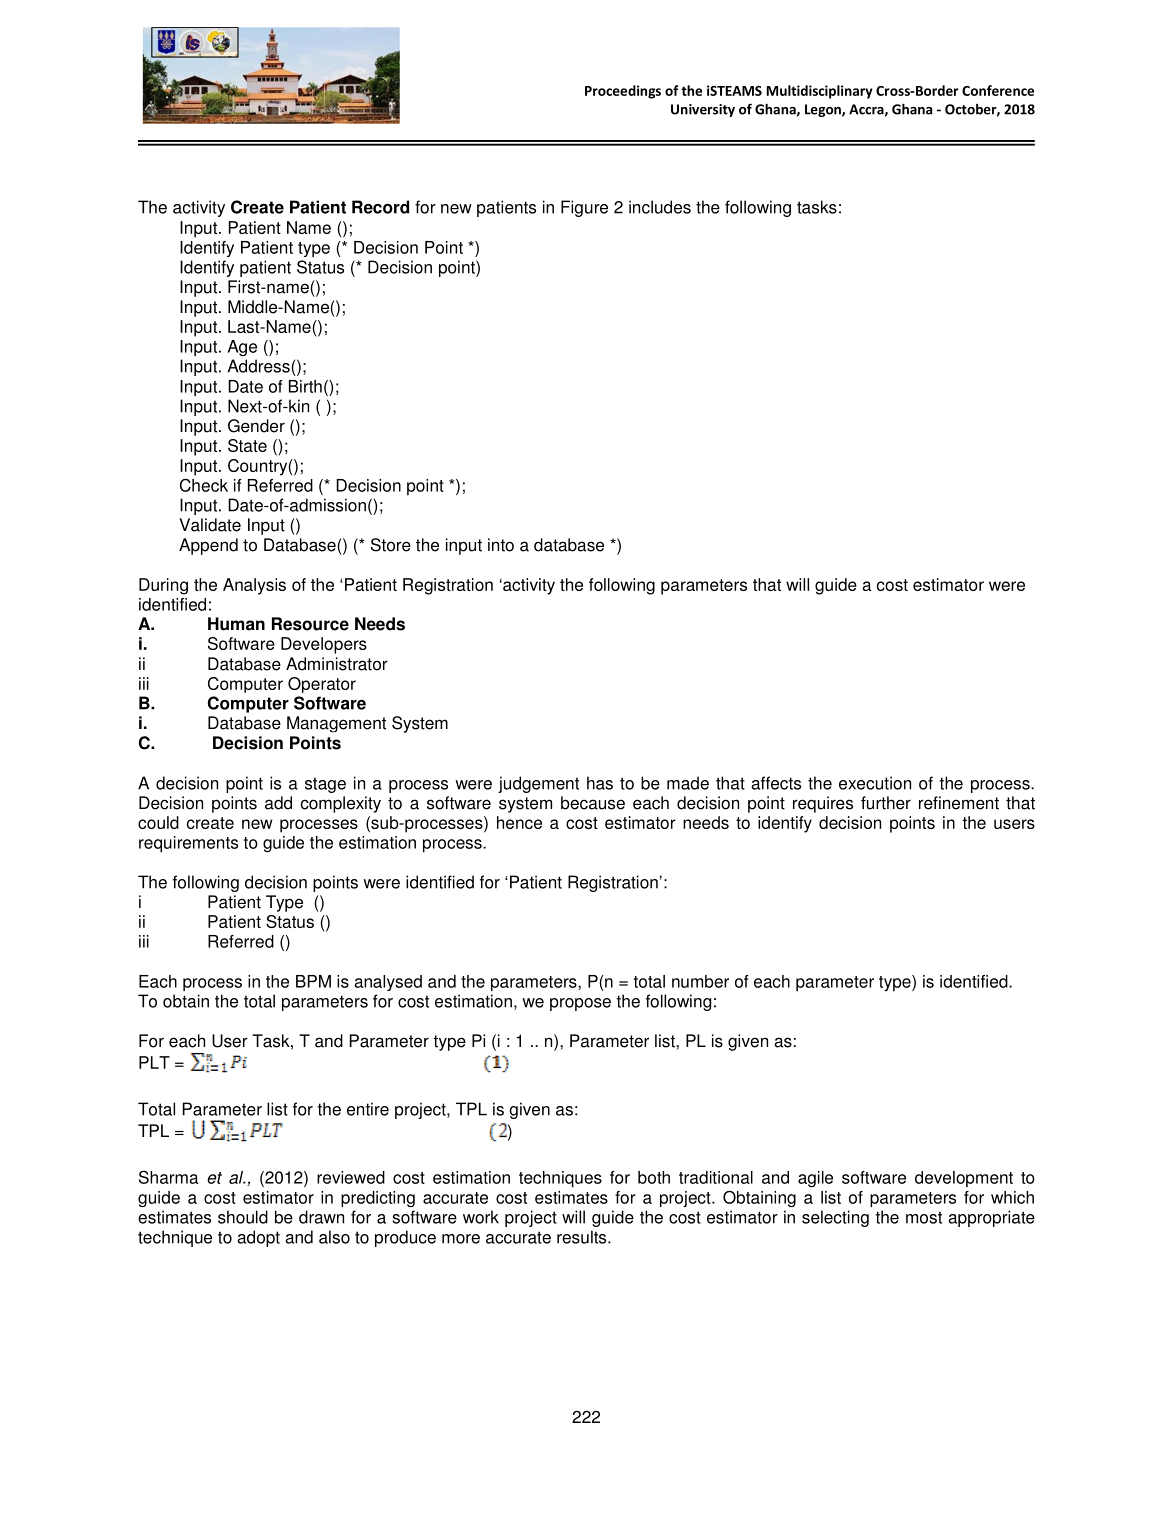 This page has width=1173, height=1518. What do you see at coordinates (325, 785) in the page?
I see `stage` at bounding box center [325, 785].
